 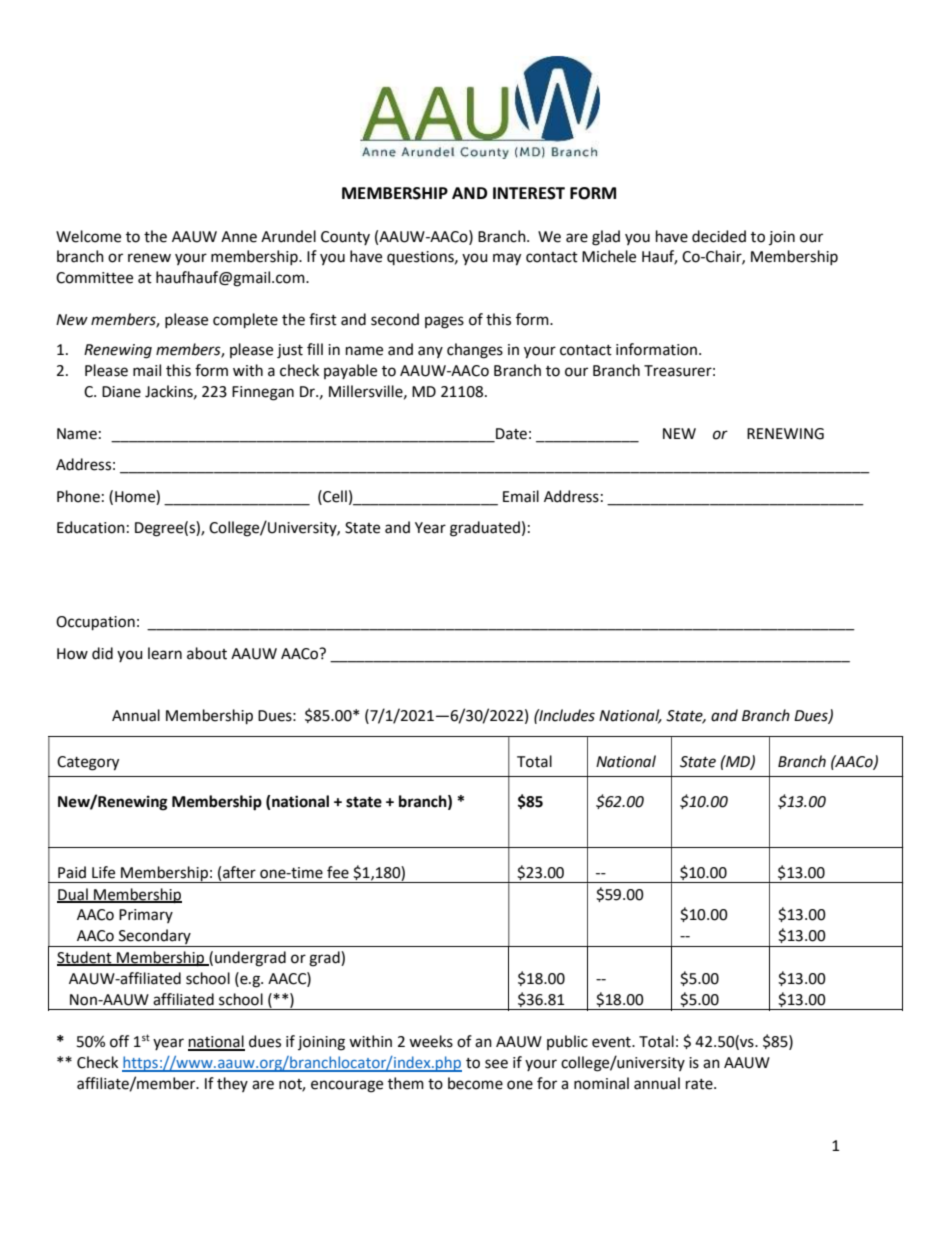 I want to click on off, so click(x=119, y=1041).
